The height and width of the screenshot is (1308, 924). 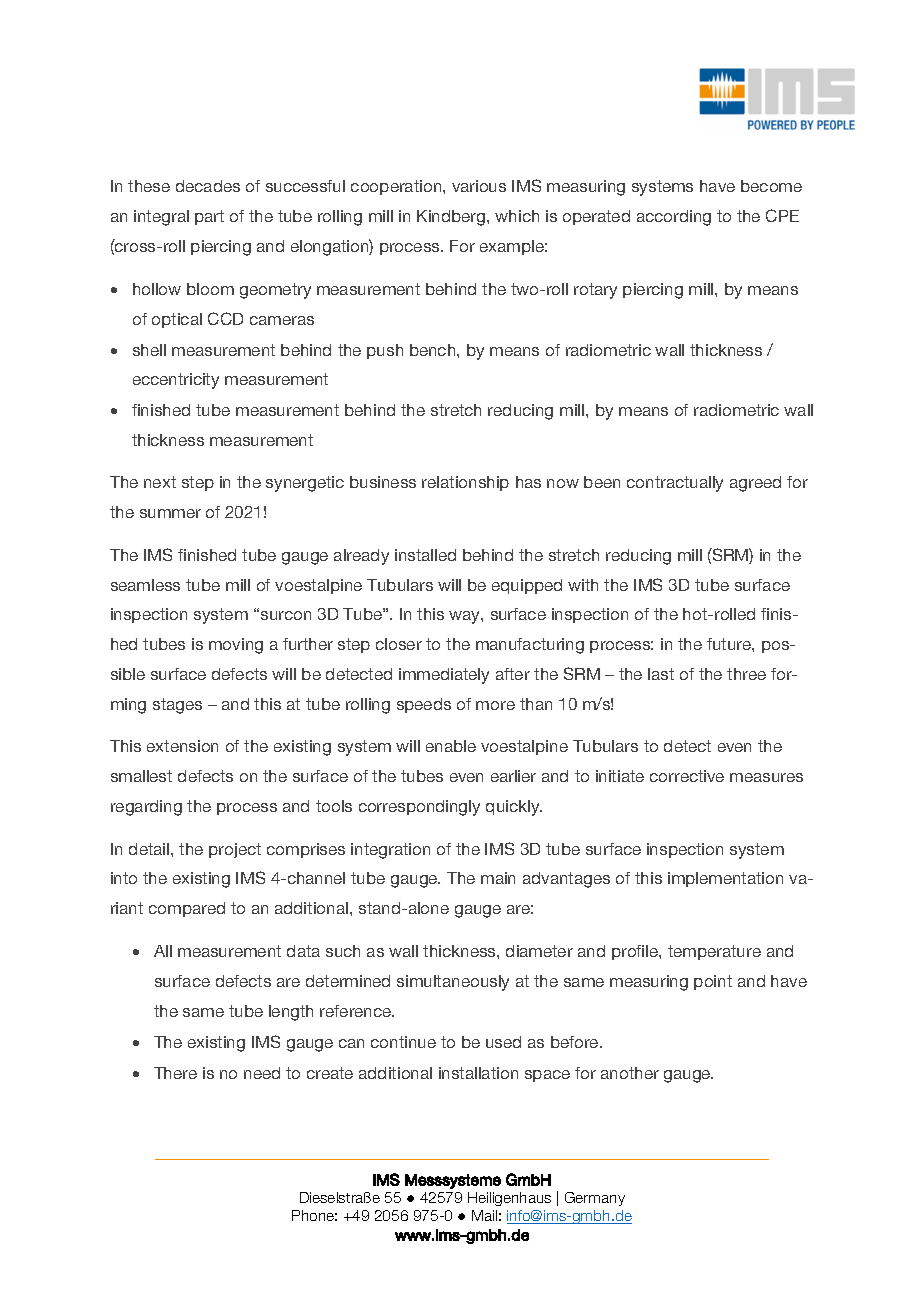 What do you see at coordinates (160, 482) in the screenshot?
I see `next` at bounding box center [160, 482].
